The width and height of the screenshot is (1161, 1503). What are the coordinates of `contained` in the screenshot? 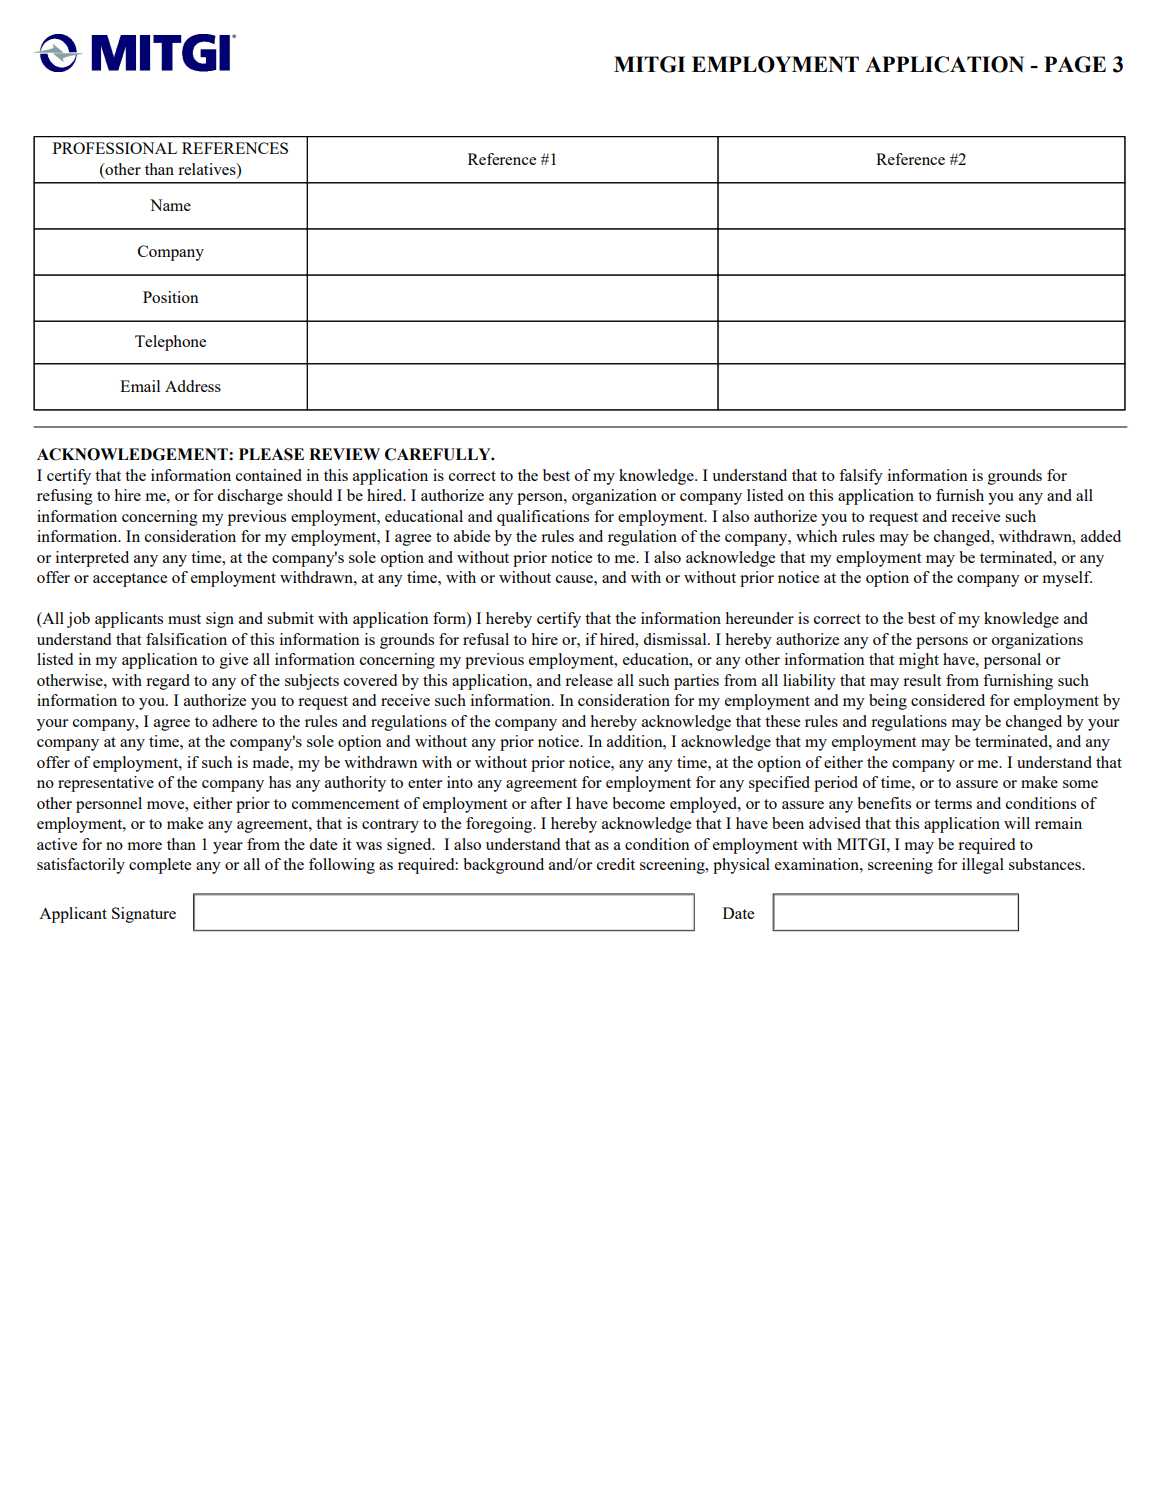 It's located at (269, 475).
